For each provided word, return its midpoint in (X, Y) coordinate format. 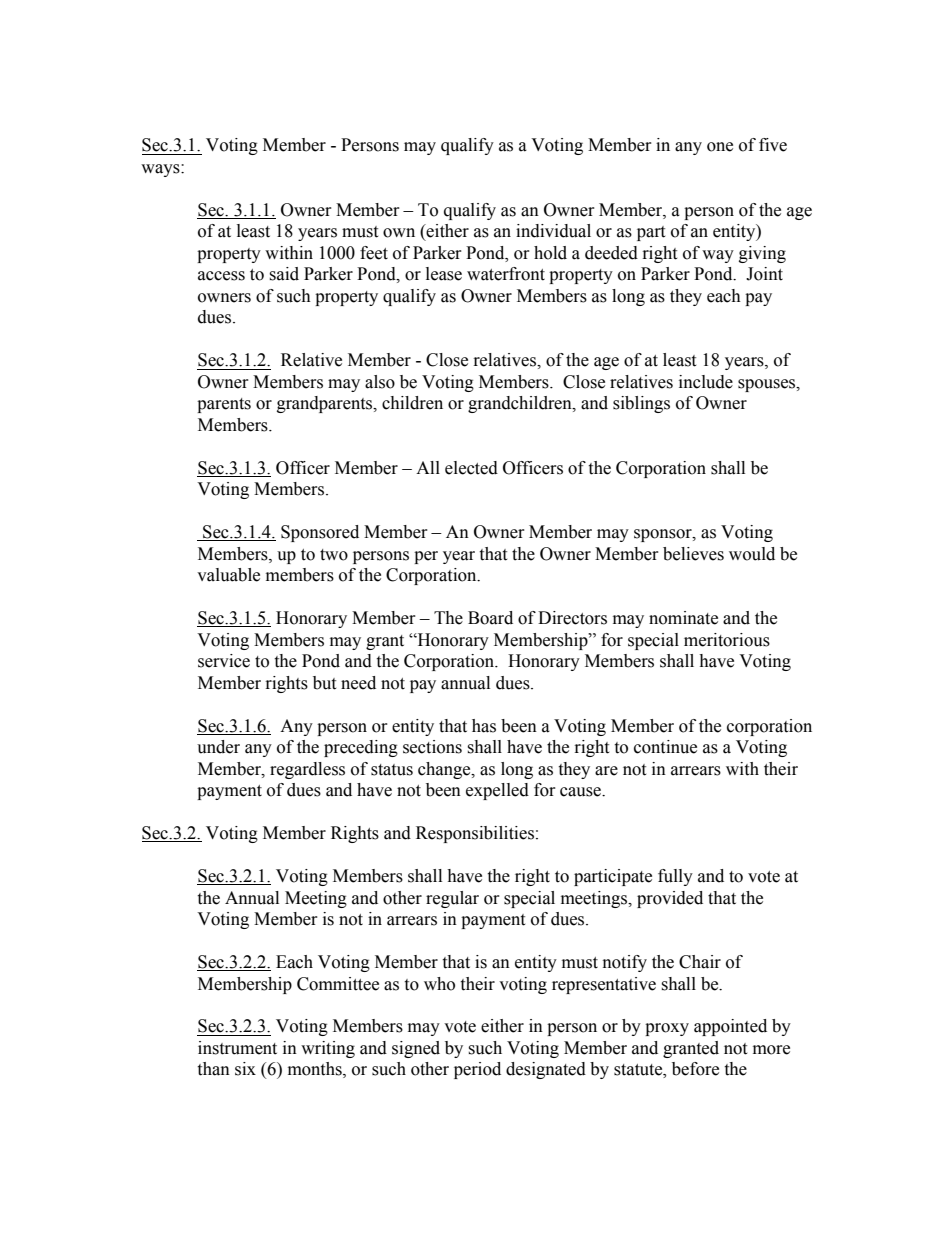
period (477, 1070)
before (695, 1069)
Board (490, 618)
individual (553, 231)
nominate (683, 618)
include (706, 382)
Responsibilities (475, 834)
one (720, 147)
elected (471, 468)
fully (675, 877)
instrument (237, 1048)
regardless (307, 770)
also (380, 382)
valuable (228, 575)
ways (161, 170)
